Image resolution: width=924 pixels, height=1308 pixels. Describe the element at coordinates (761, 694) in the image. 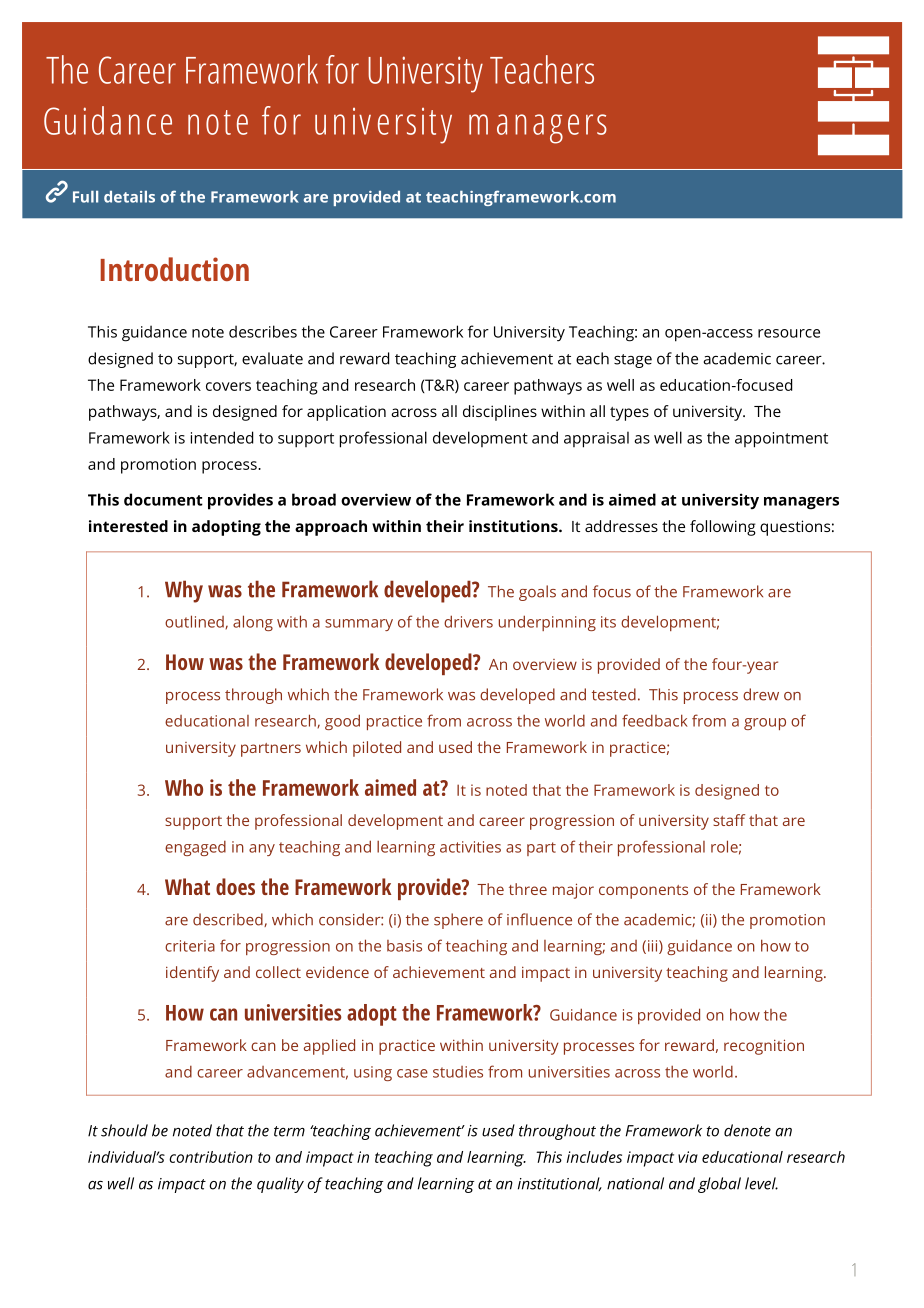

I see `drew` at that location.
